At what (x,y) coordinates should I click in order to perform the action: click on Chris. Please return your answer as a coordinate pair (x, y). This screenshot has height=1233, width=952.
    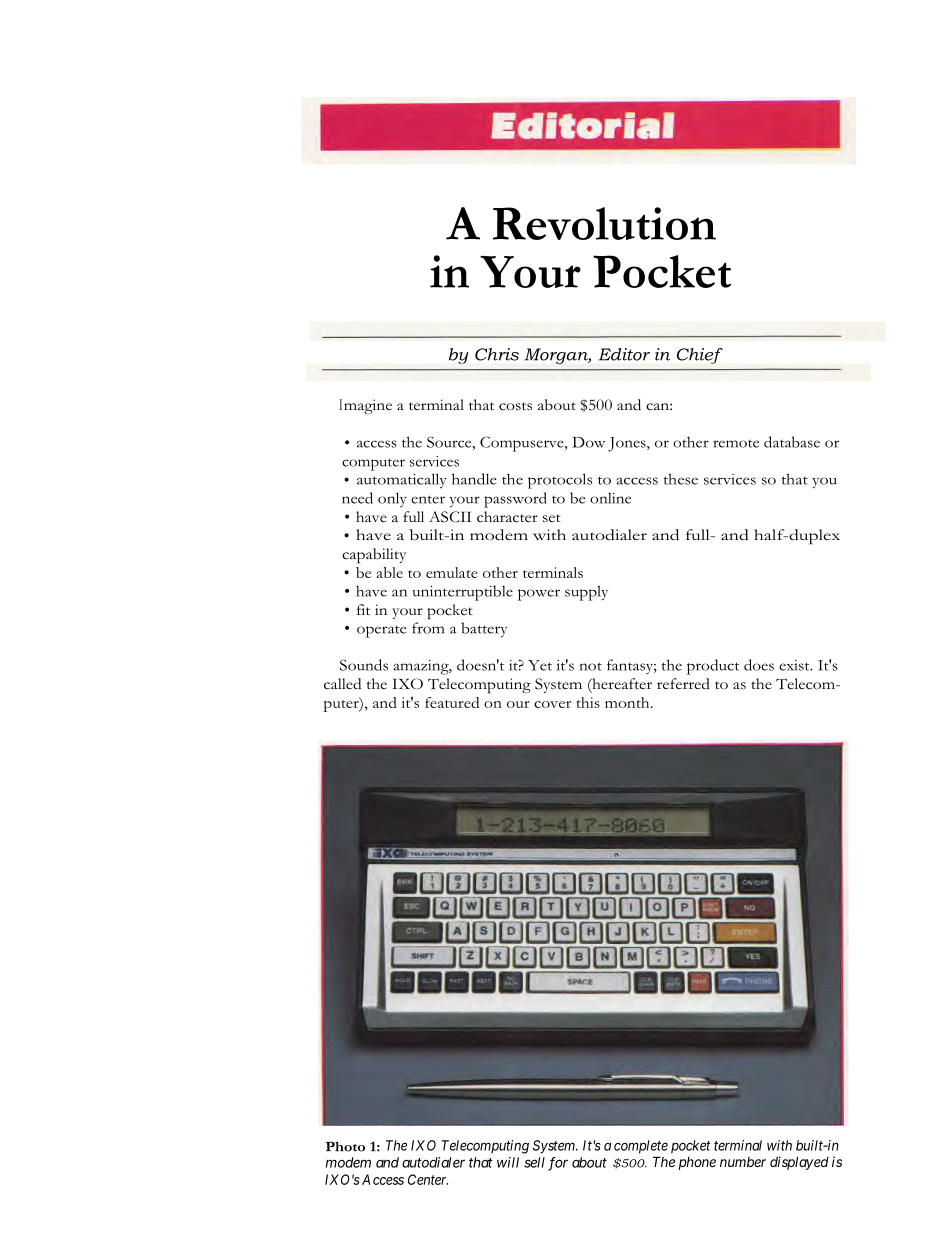
    Looking at the image, I should click on (497, 354).
